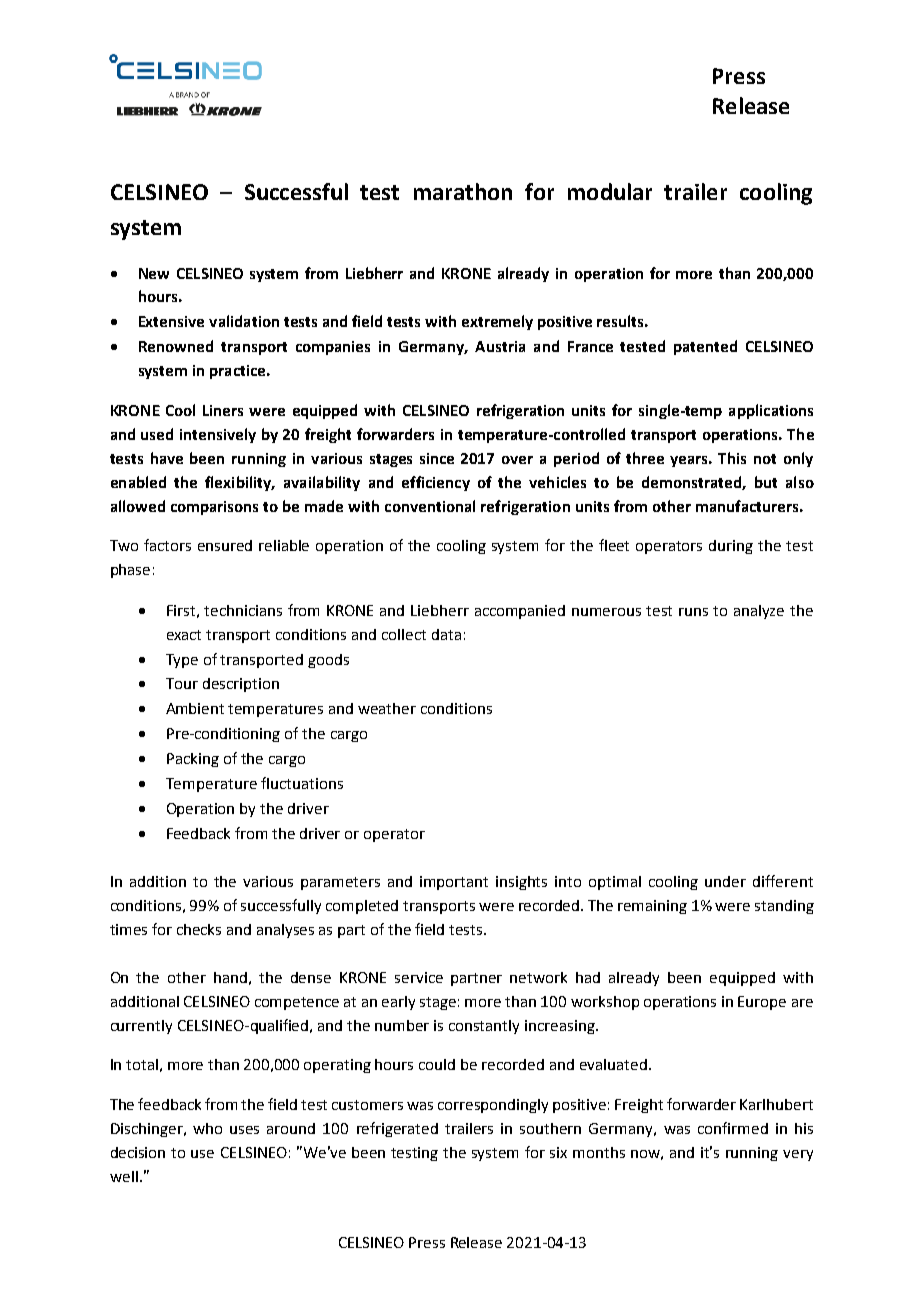 The height and width of the page is (1308, 924). What do you see at coordinates (199, 929) in the page?
I see `checks` at bounding box center [199, 929].
